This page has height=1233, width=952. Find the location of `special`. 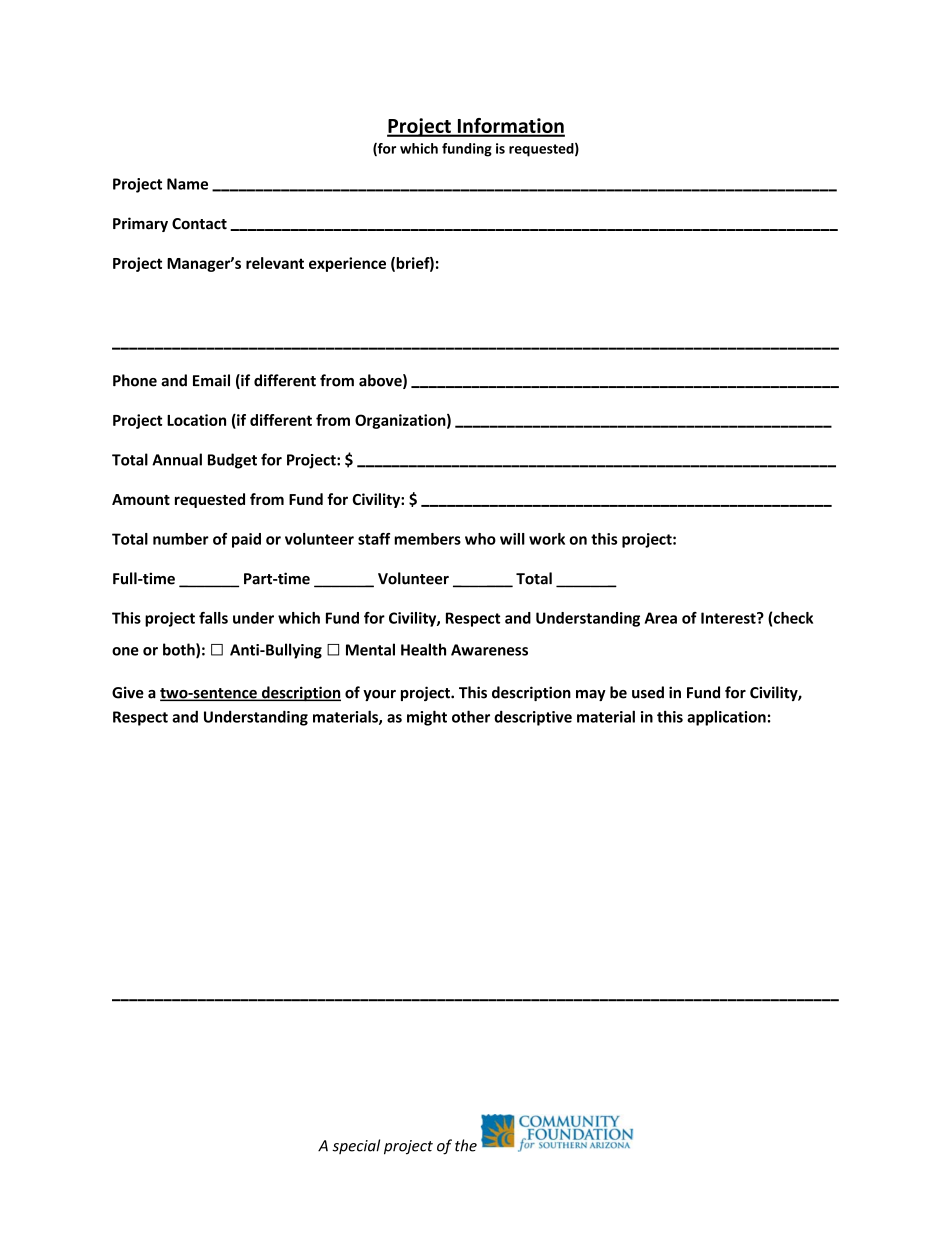

special is located at coordinates (356, 1146).
